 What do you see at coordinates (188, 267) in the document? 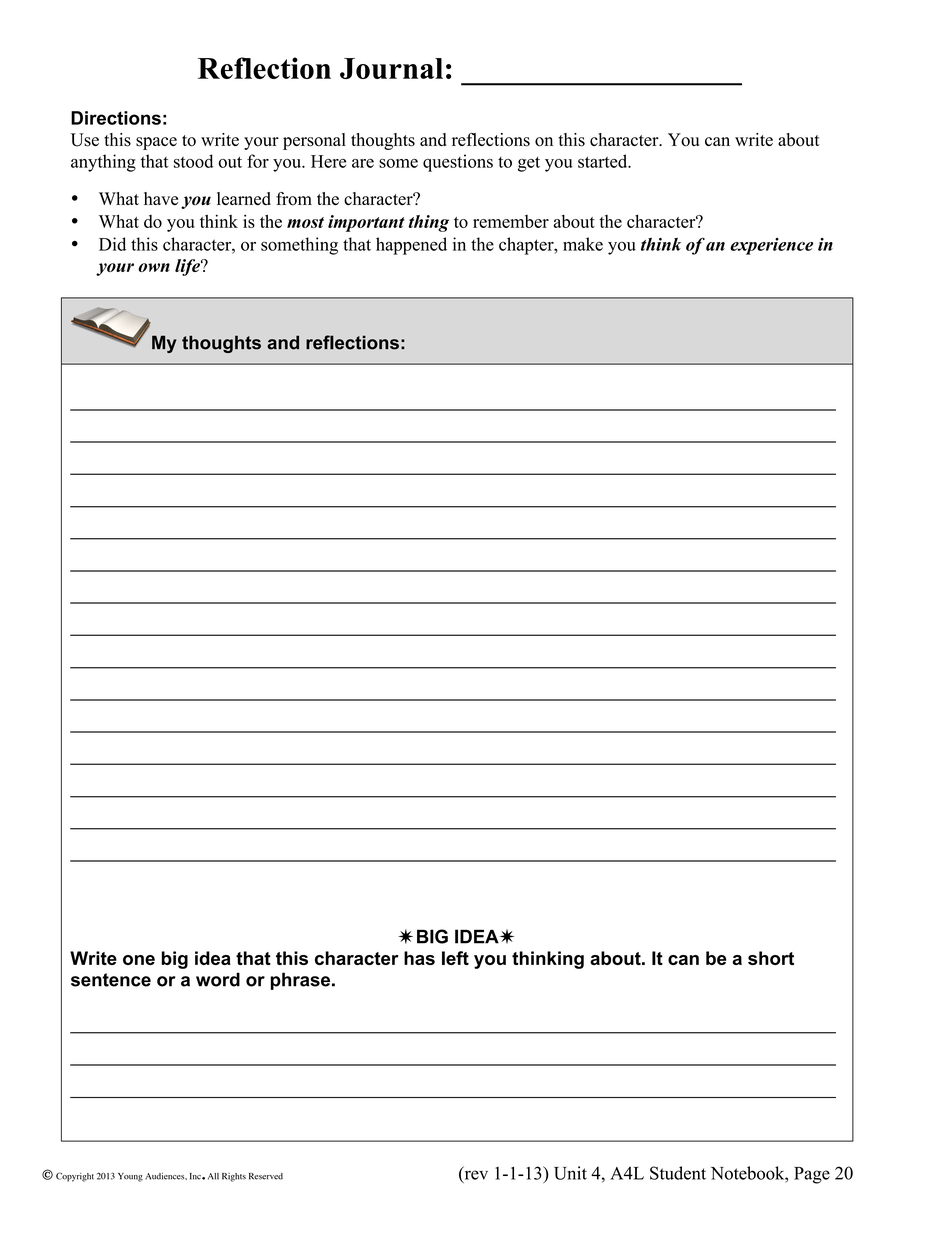
I see `life` at bounding box center [188, 267].
